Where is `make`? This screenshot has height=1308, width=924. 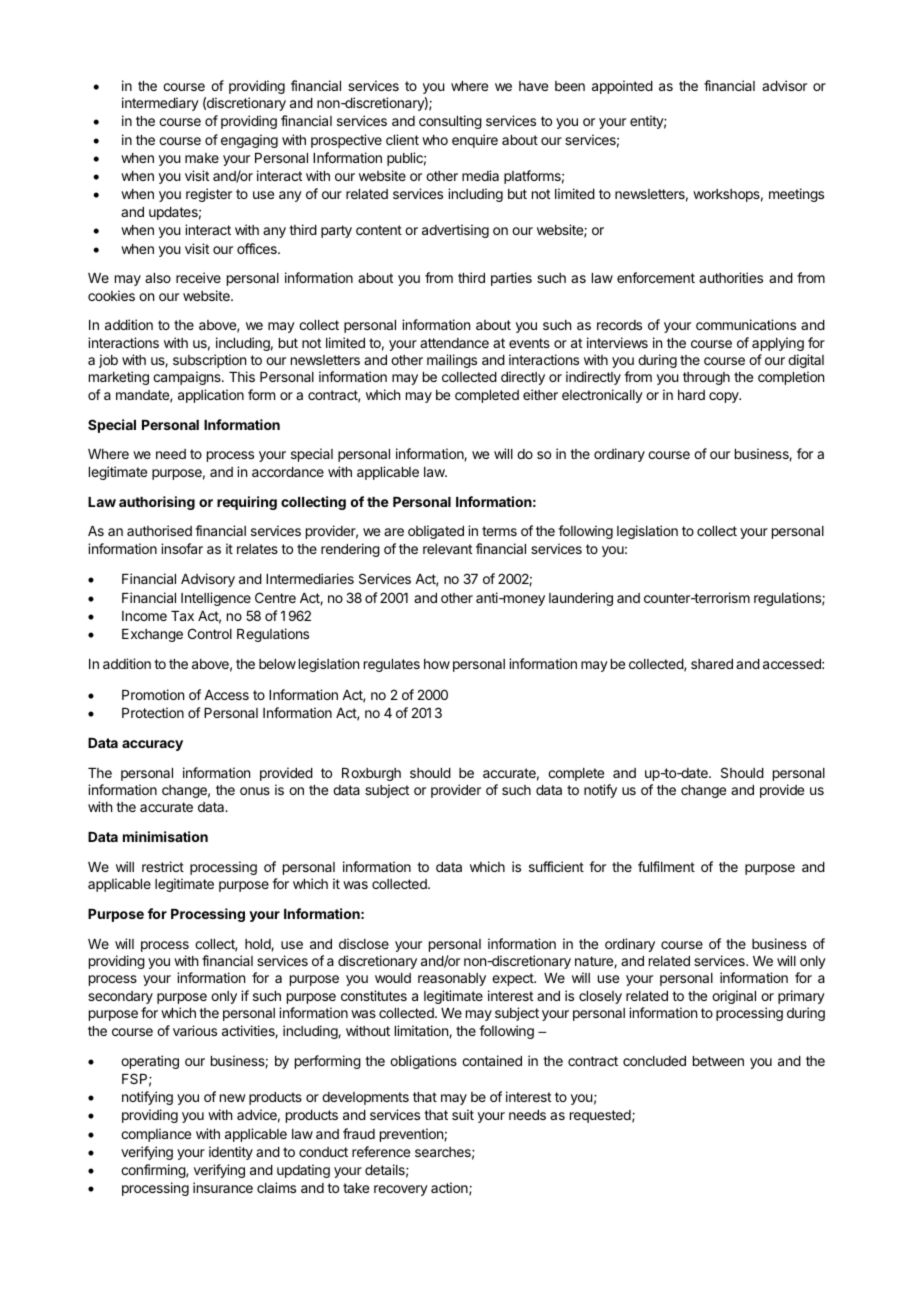 make is located at coordinates (202, 158).
